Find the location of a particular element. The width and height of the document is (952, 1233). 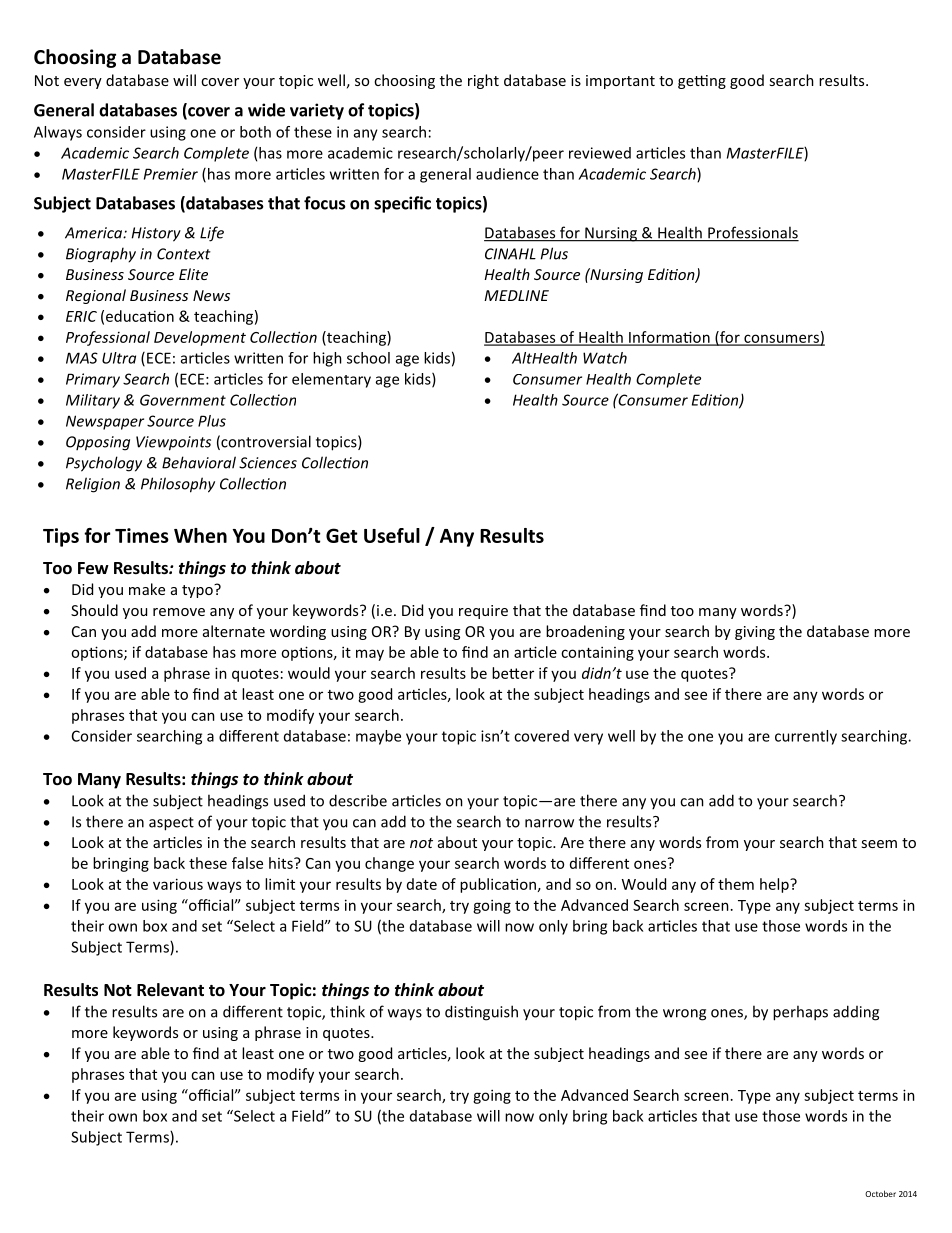

Premier is located at coordinates (171, 174).
